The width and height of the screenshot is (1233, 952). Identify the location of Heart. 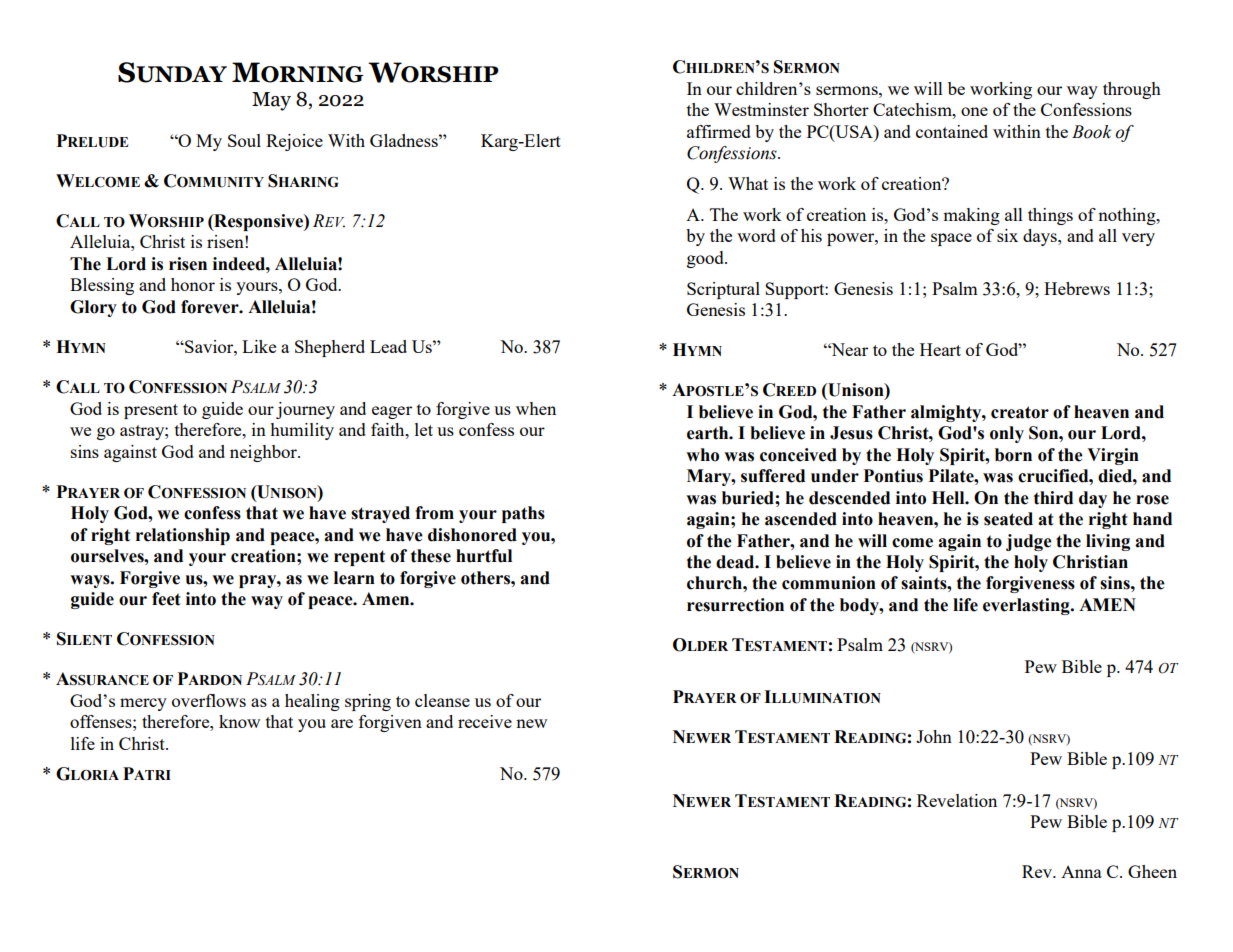
(940, 349).
